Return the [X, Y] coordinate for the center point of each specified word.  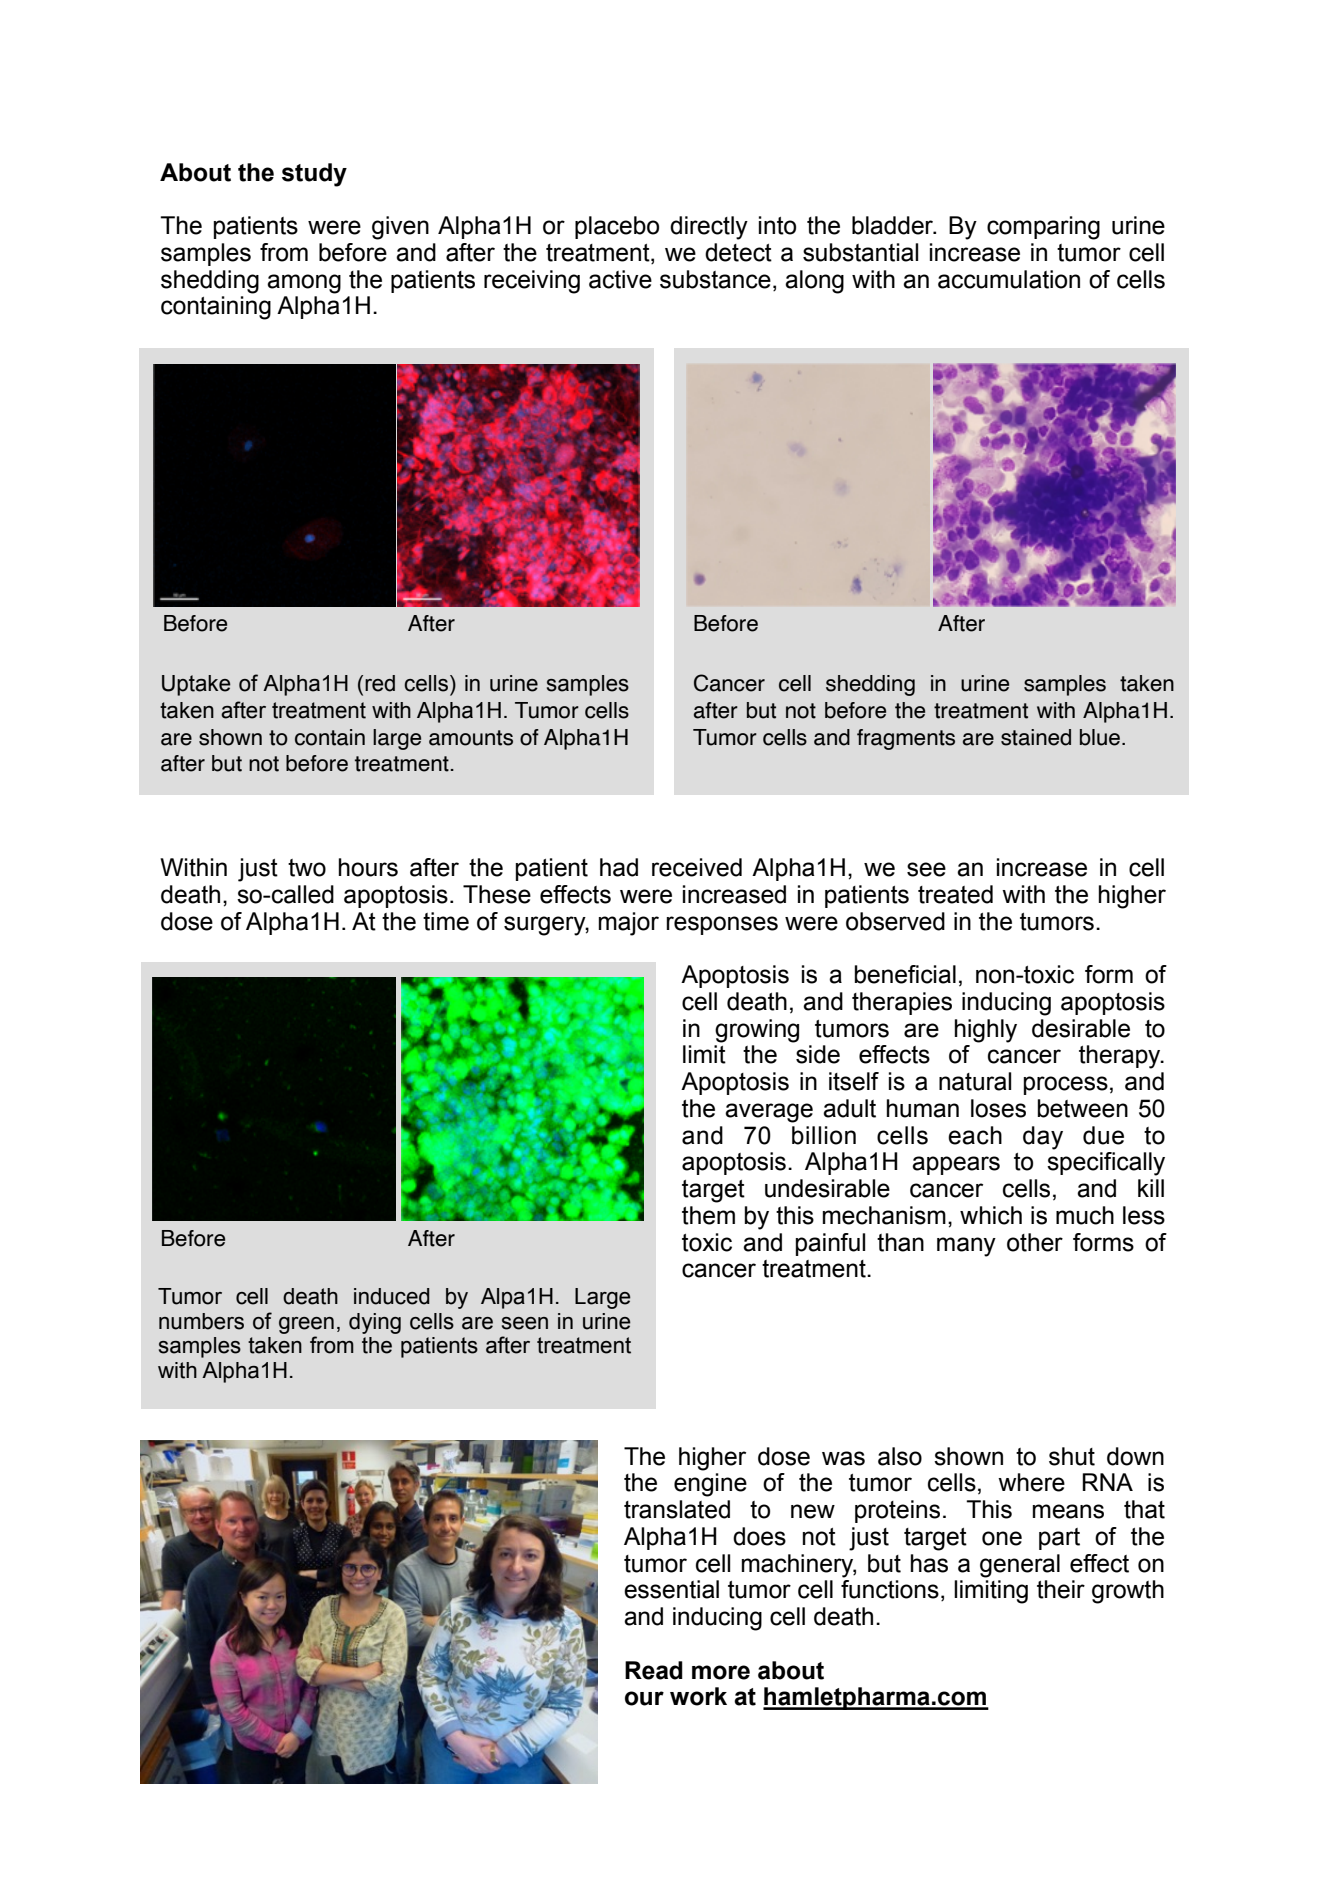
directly [709, 228]
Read [654, 1670]
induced [392, 1296]
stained [1036, 737]
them [708, 1215]
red [380, 683]
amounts [471, 738]
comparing [1043, 228]
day [1043, 1138]
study [314, 175]
